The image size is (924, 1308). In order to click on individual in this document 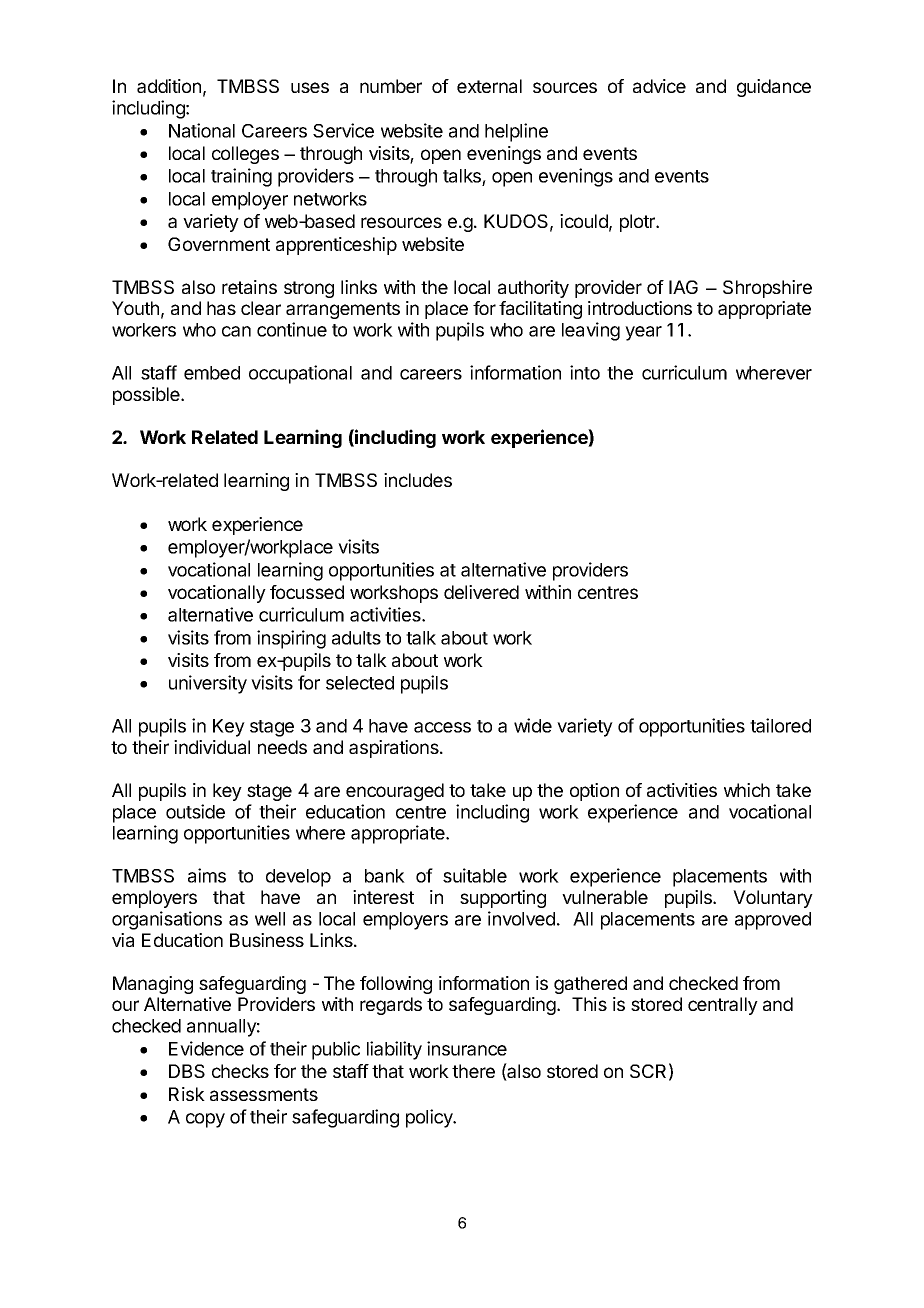, I will do `click(212, 747)`.
